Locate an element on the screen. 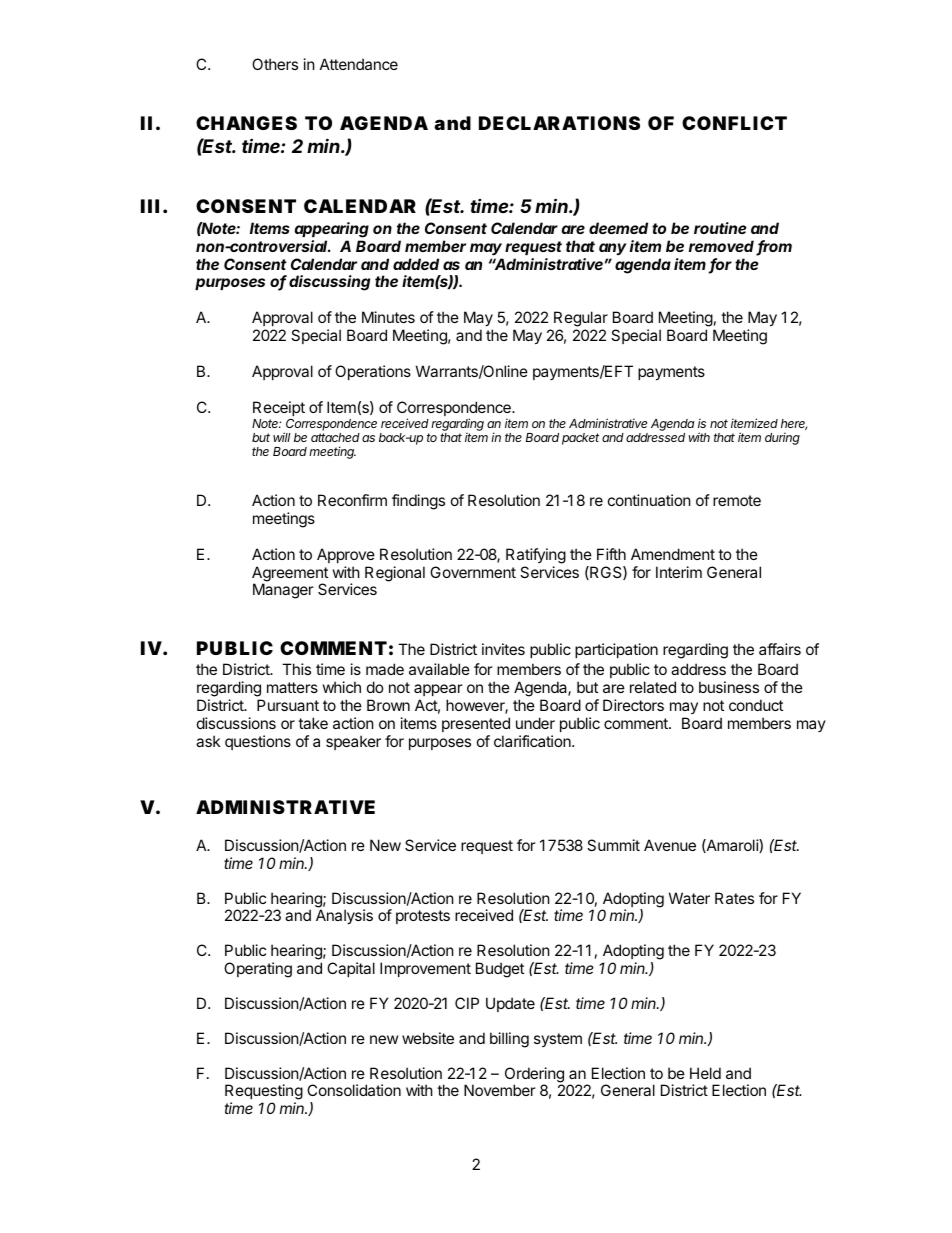  ask is located at coordinates (208, 741).
